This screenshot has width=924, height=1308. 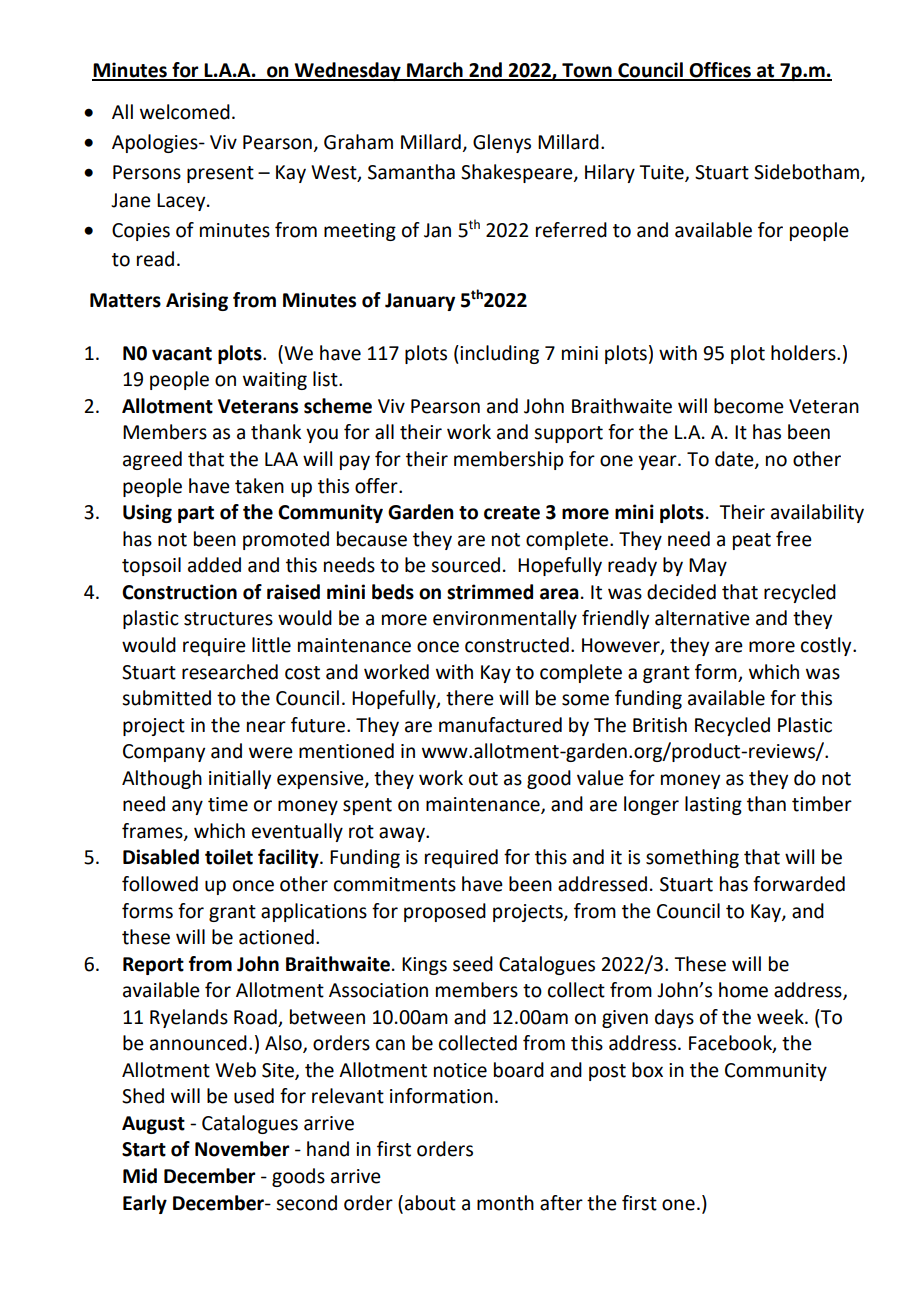 What do you see at coordinates (505, 1203) in the screenshot?
I see `month` at bounding box center [505, 1203].
